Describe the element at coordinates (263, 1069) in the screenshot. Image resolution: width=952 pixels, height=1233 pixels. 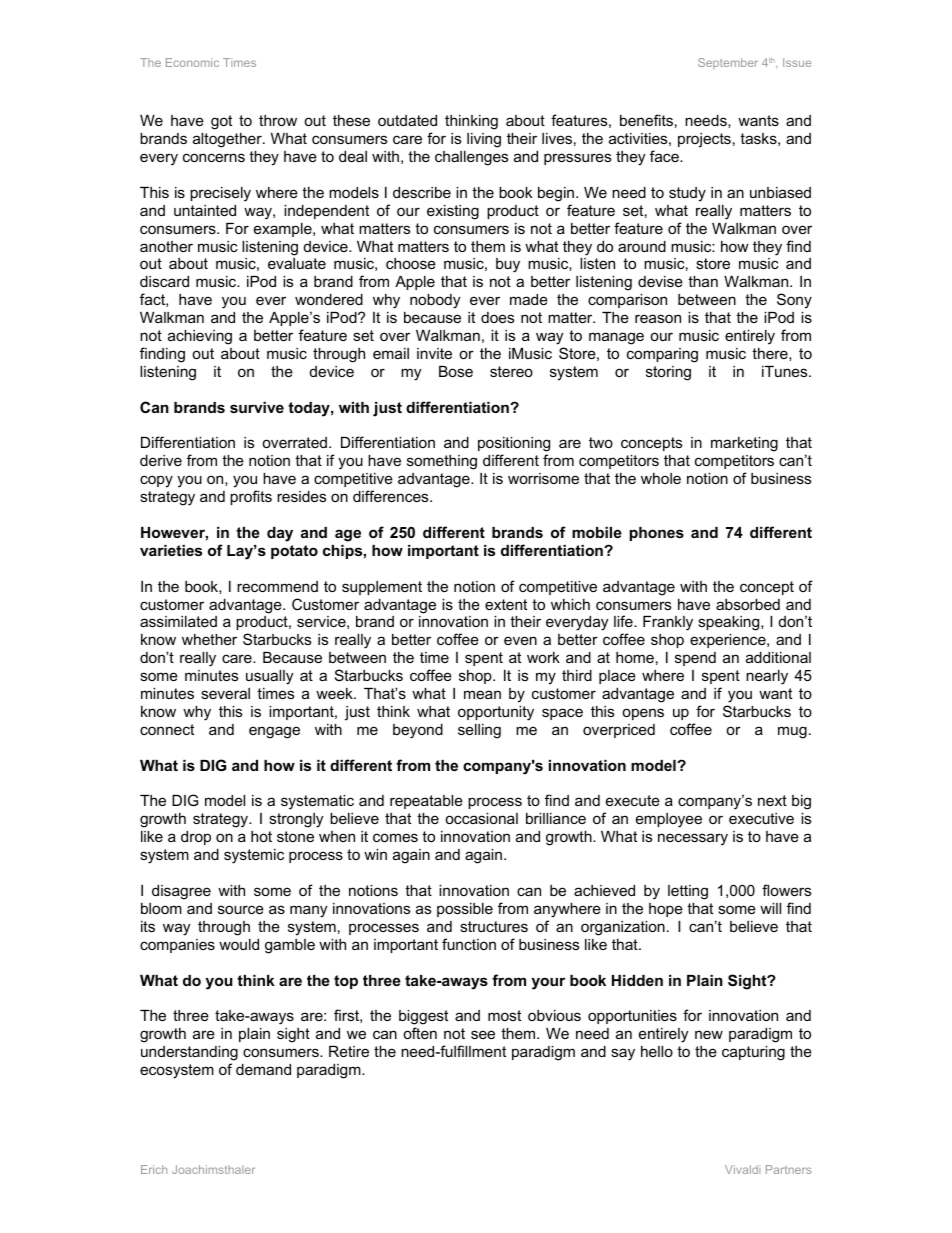
I see `demand` at that location.
